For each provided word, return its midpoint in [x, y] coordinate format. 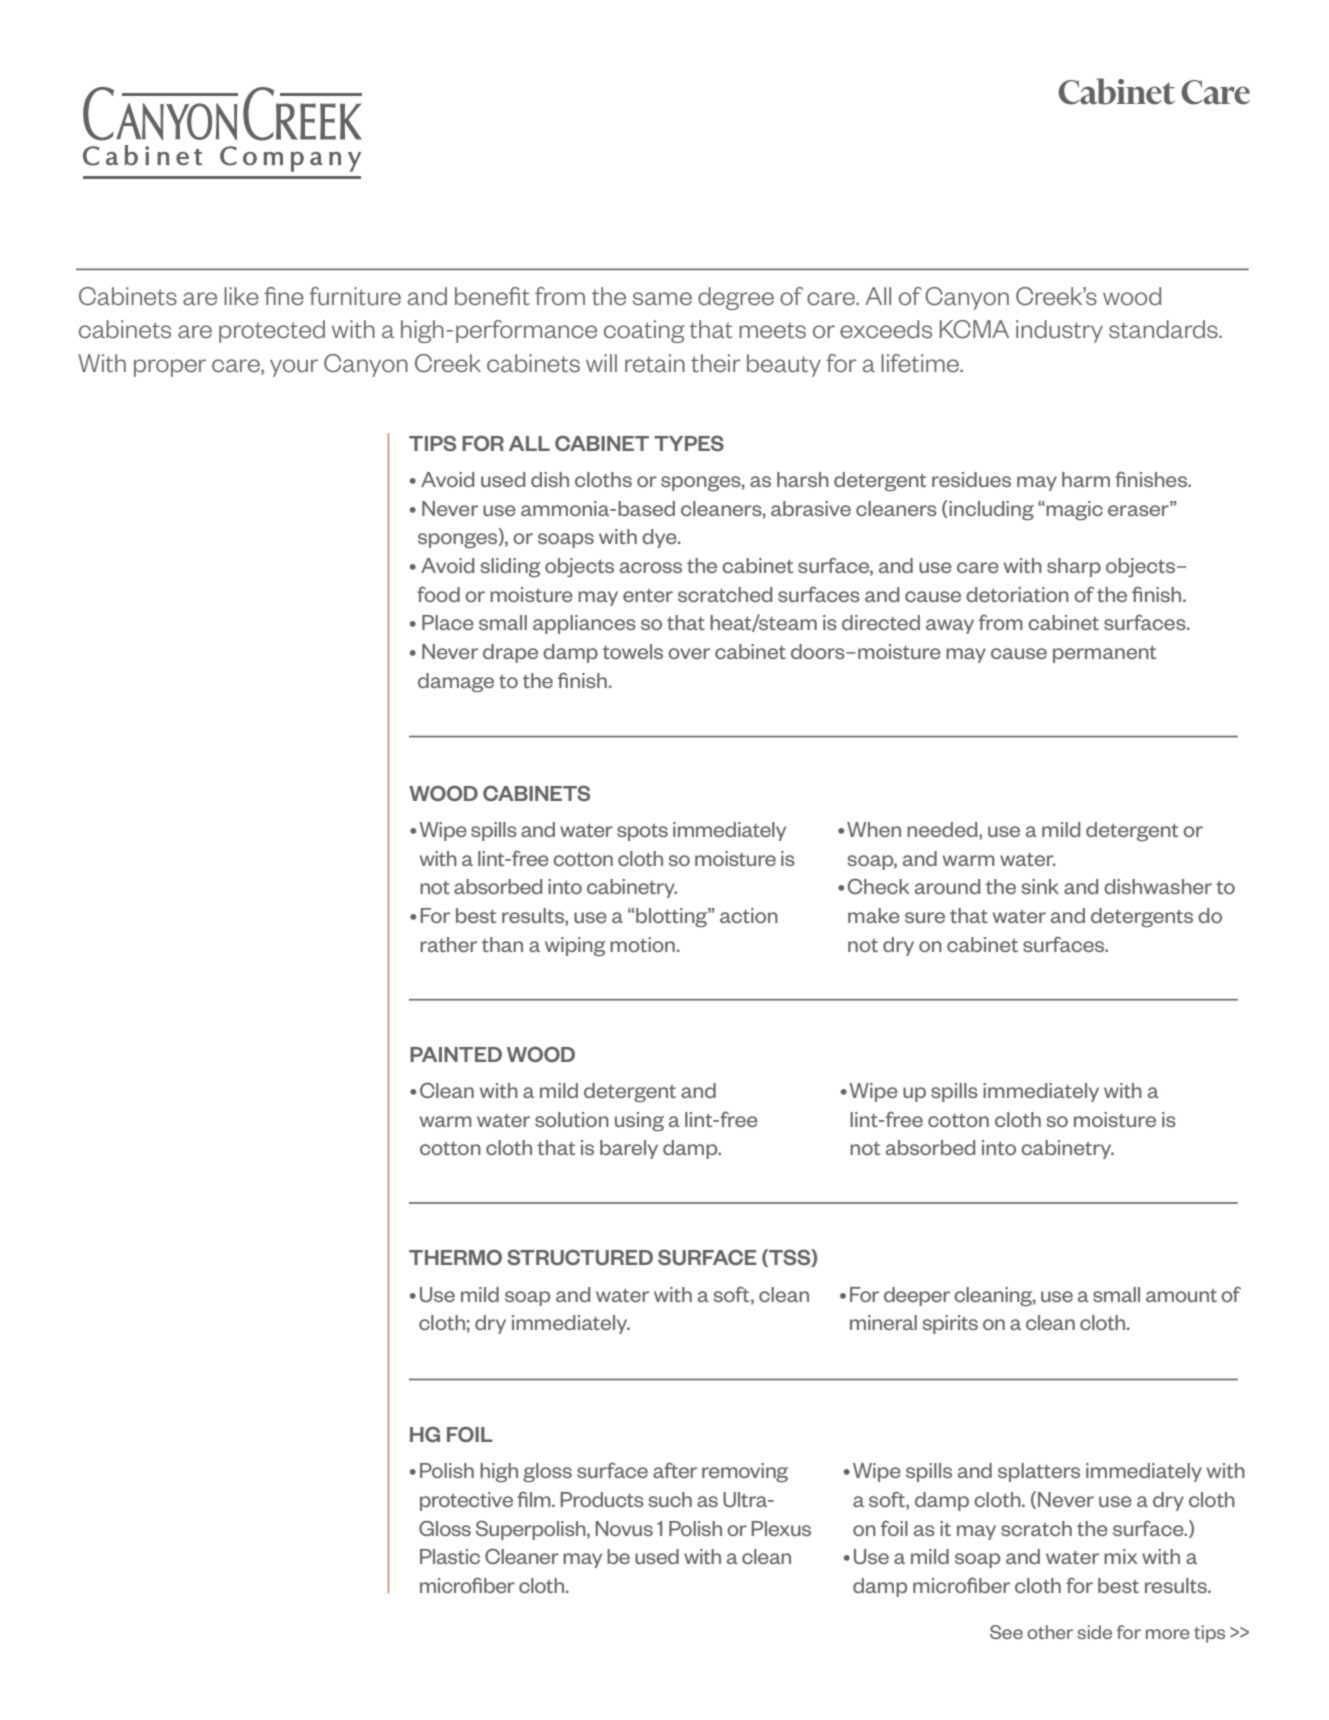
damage [456, 682]
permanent [1104, 654]
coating [644, 331]
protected [272, 331]
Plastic [450, 1556]
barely [629, 1149]
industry [1059, 331]
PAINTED [456, 1054]
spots [642, 832]
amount [1181, 1295]
